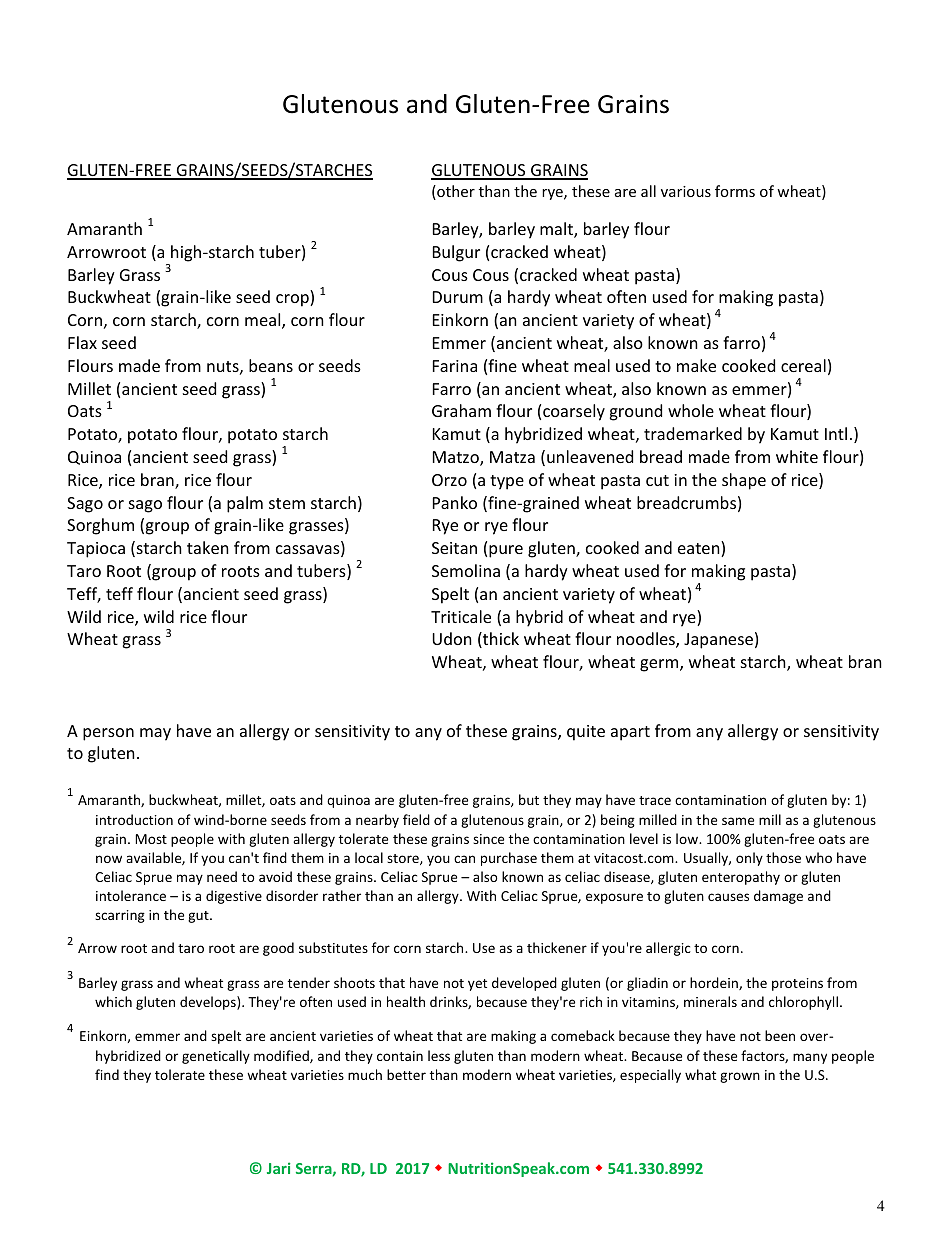  I want to click on Farina, so click(455, 366).
